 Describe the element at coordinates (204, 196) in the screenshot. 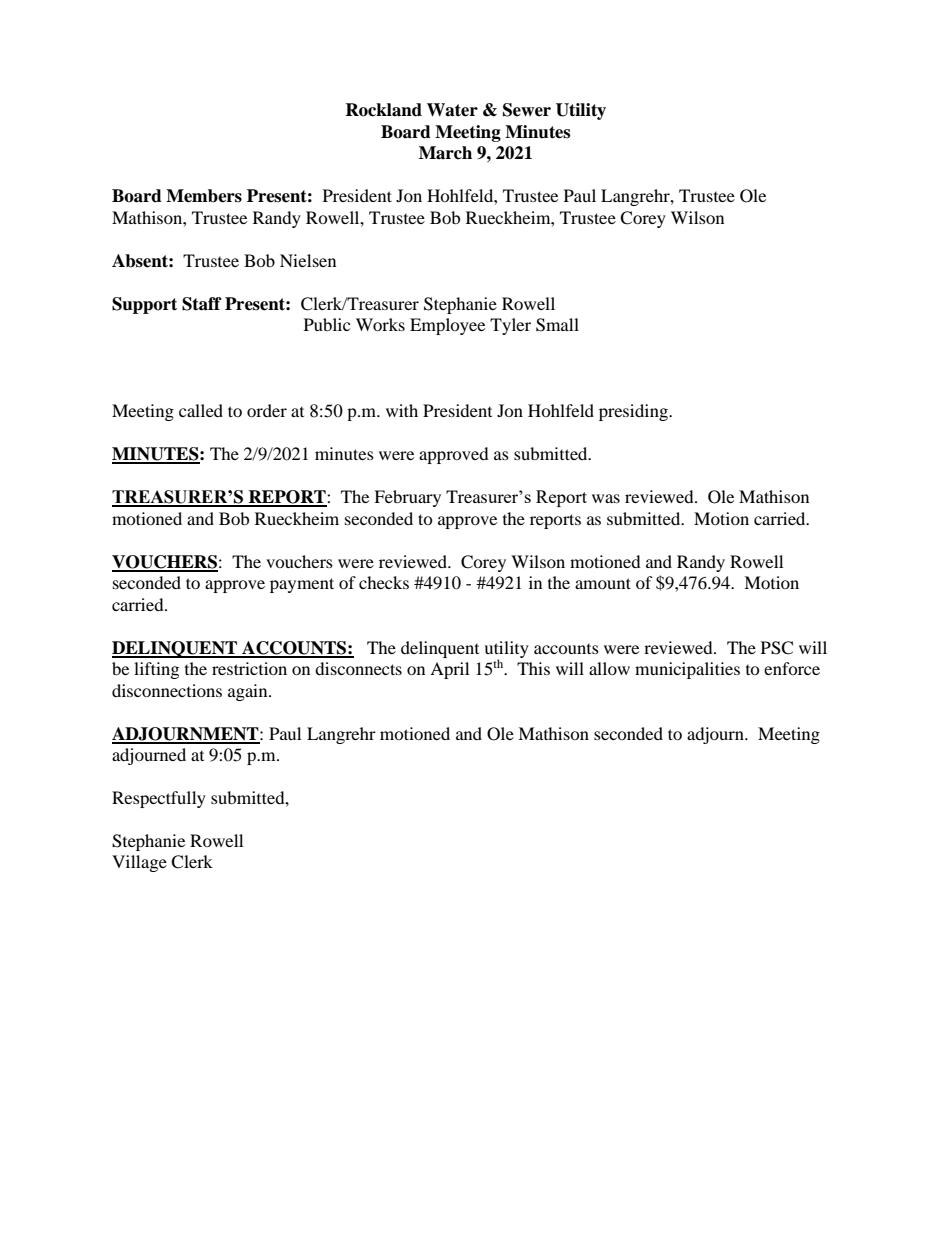

I see `Members` at that location.
